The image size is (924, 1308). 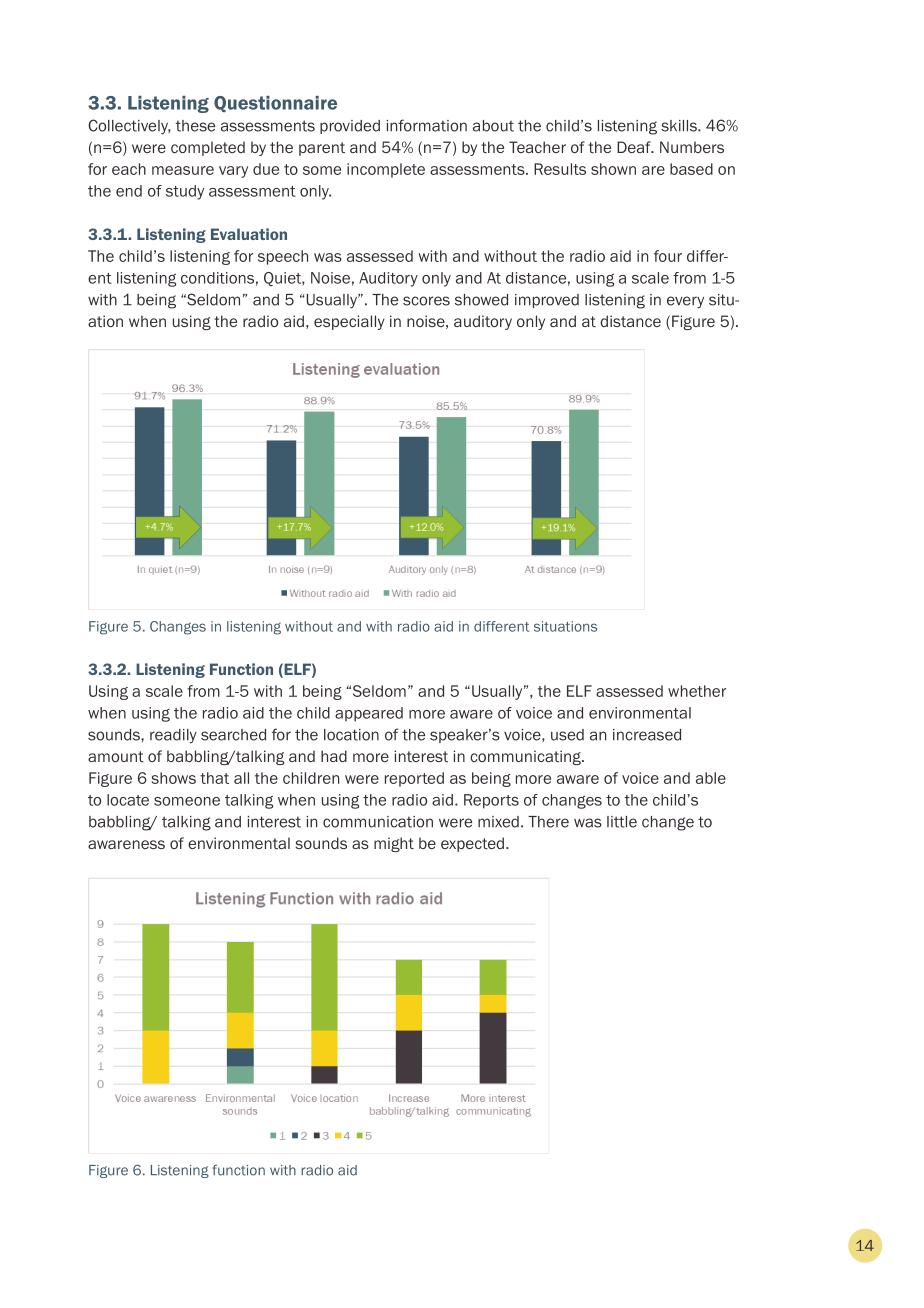 I want to click on might, so click(x=394, y=844).
